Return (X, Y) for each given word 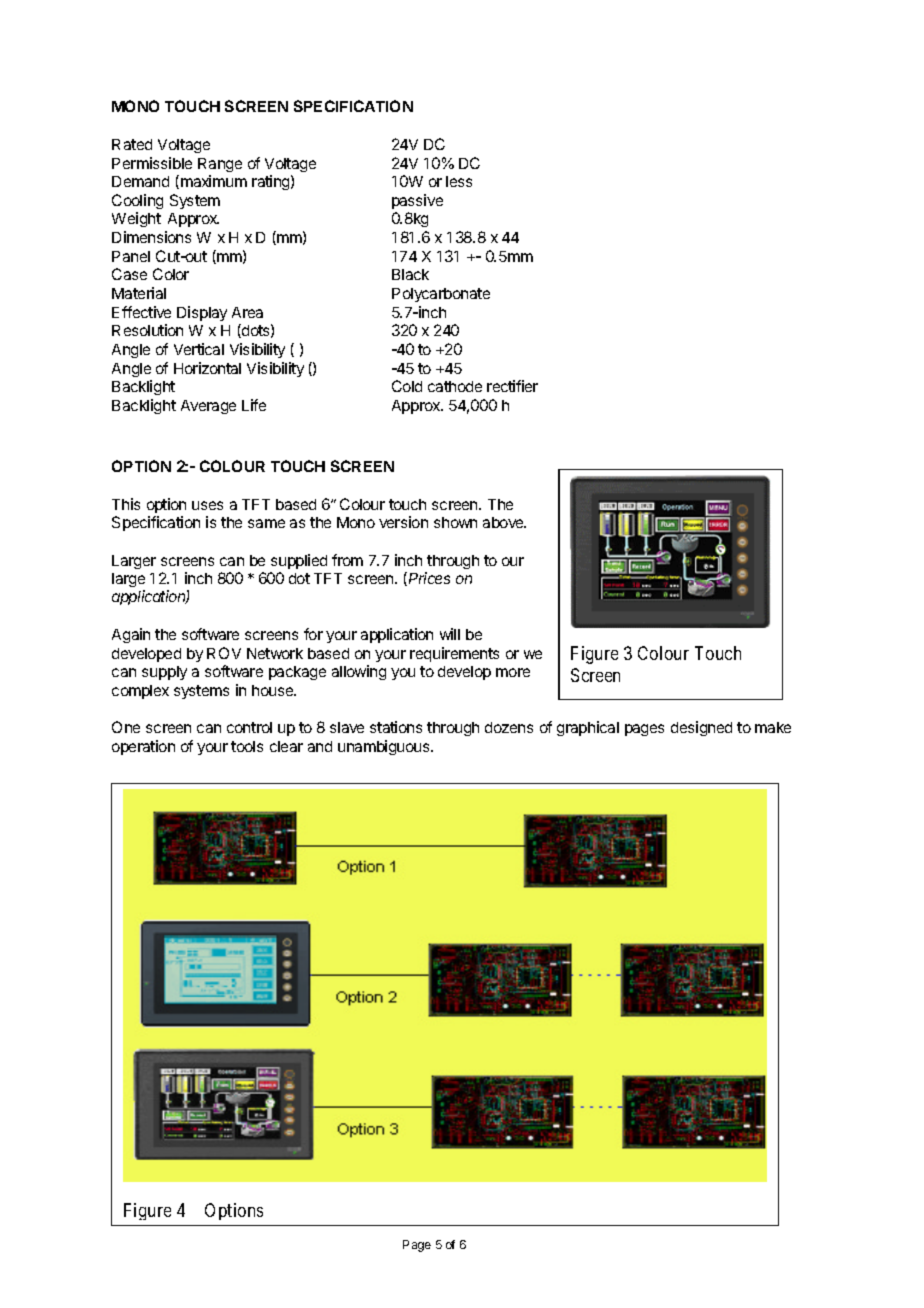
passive (417, 201)
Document (140, 1202)
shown (455, 522)
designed (701, 728)
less (459, 181)
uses (207, 505)
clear (286, 746)
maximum (214, 181)
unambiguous (385, 747)
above (504, 522)
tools (247, 746)
